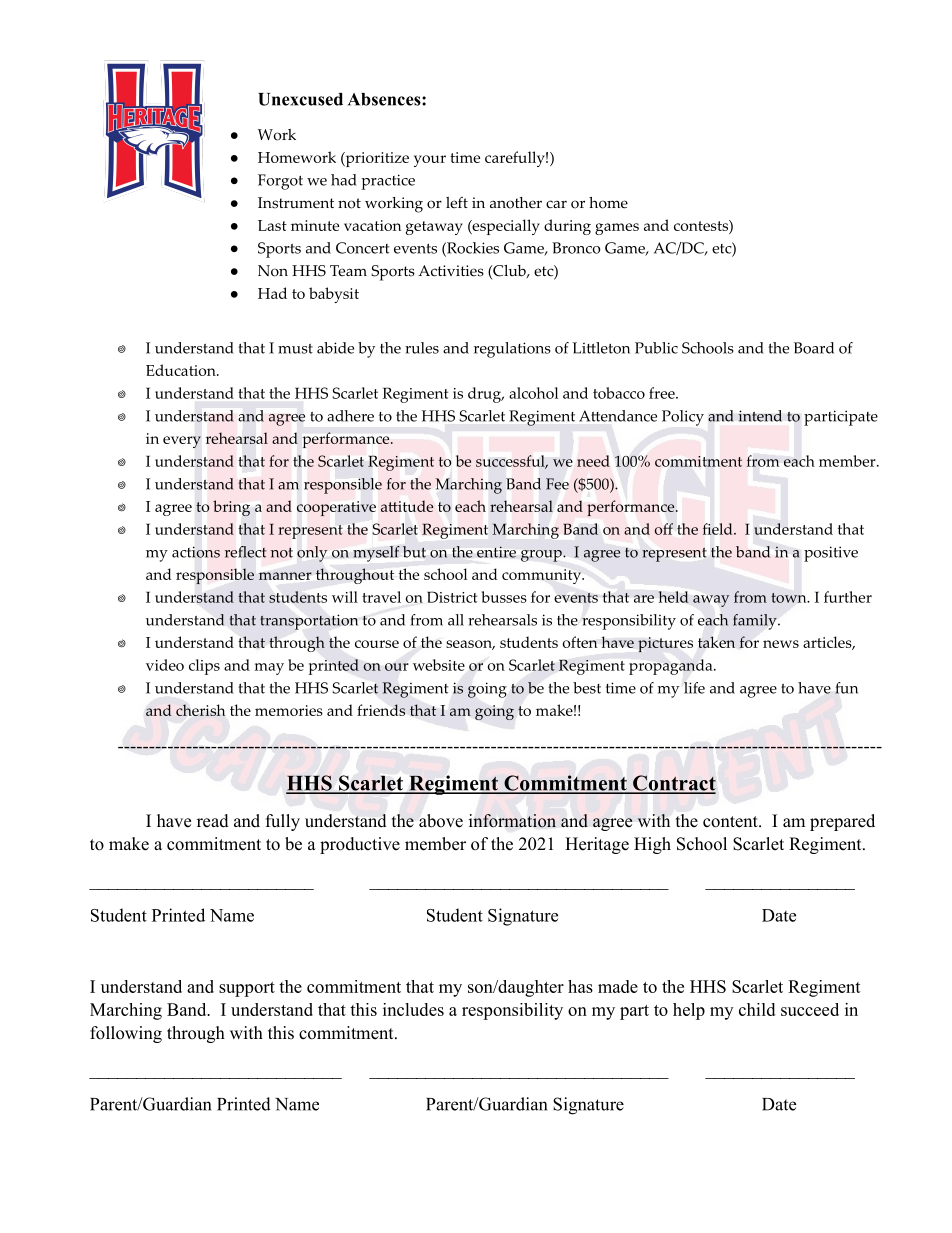  I want to click on includes, so click(413, 1009).
